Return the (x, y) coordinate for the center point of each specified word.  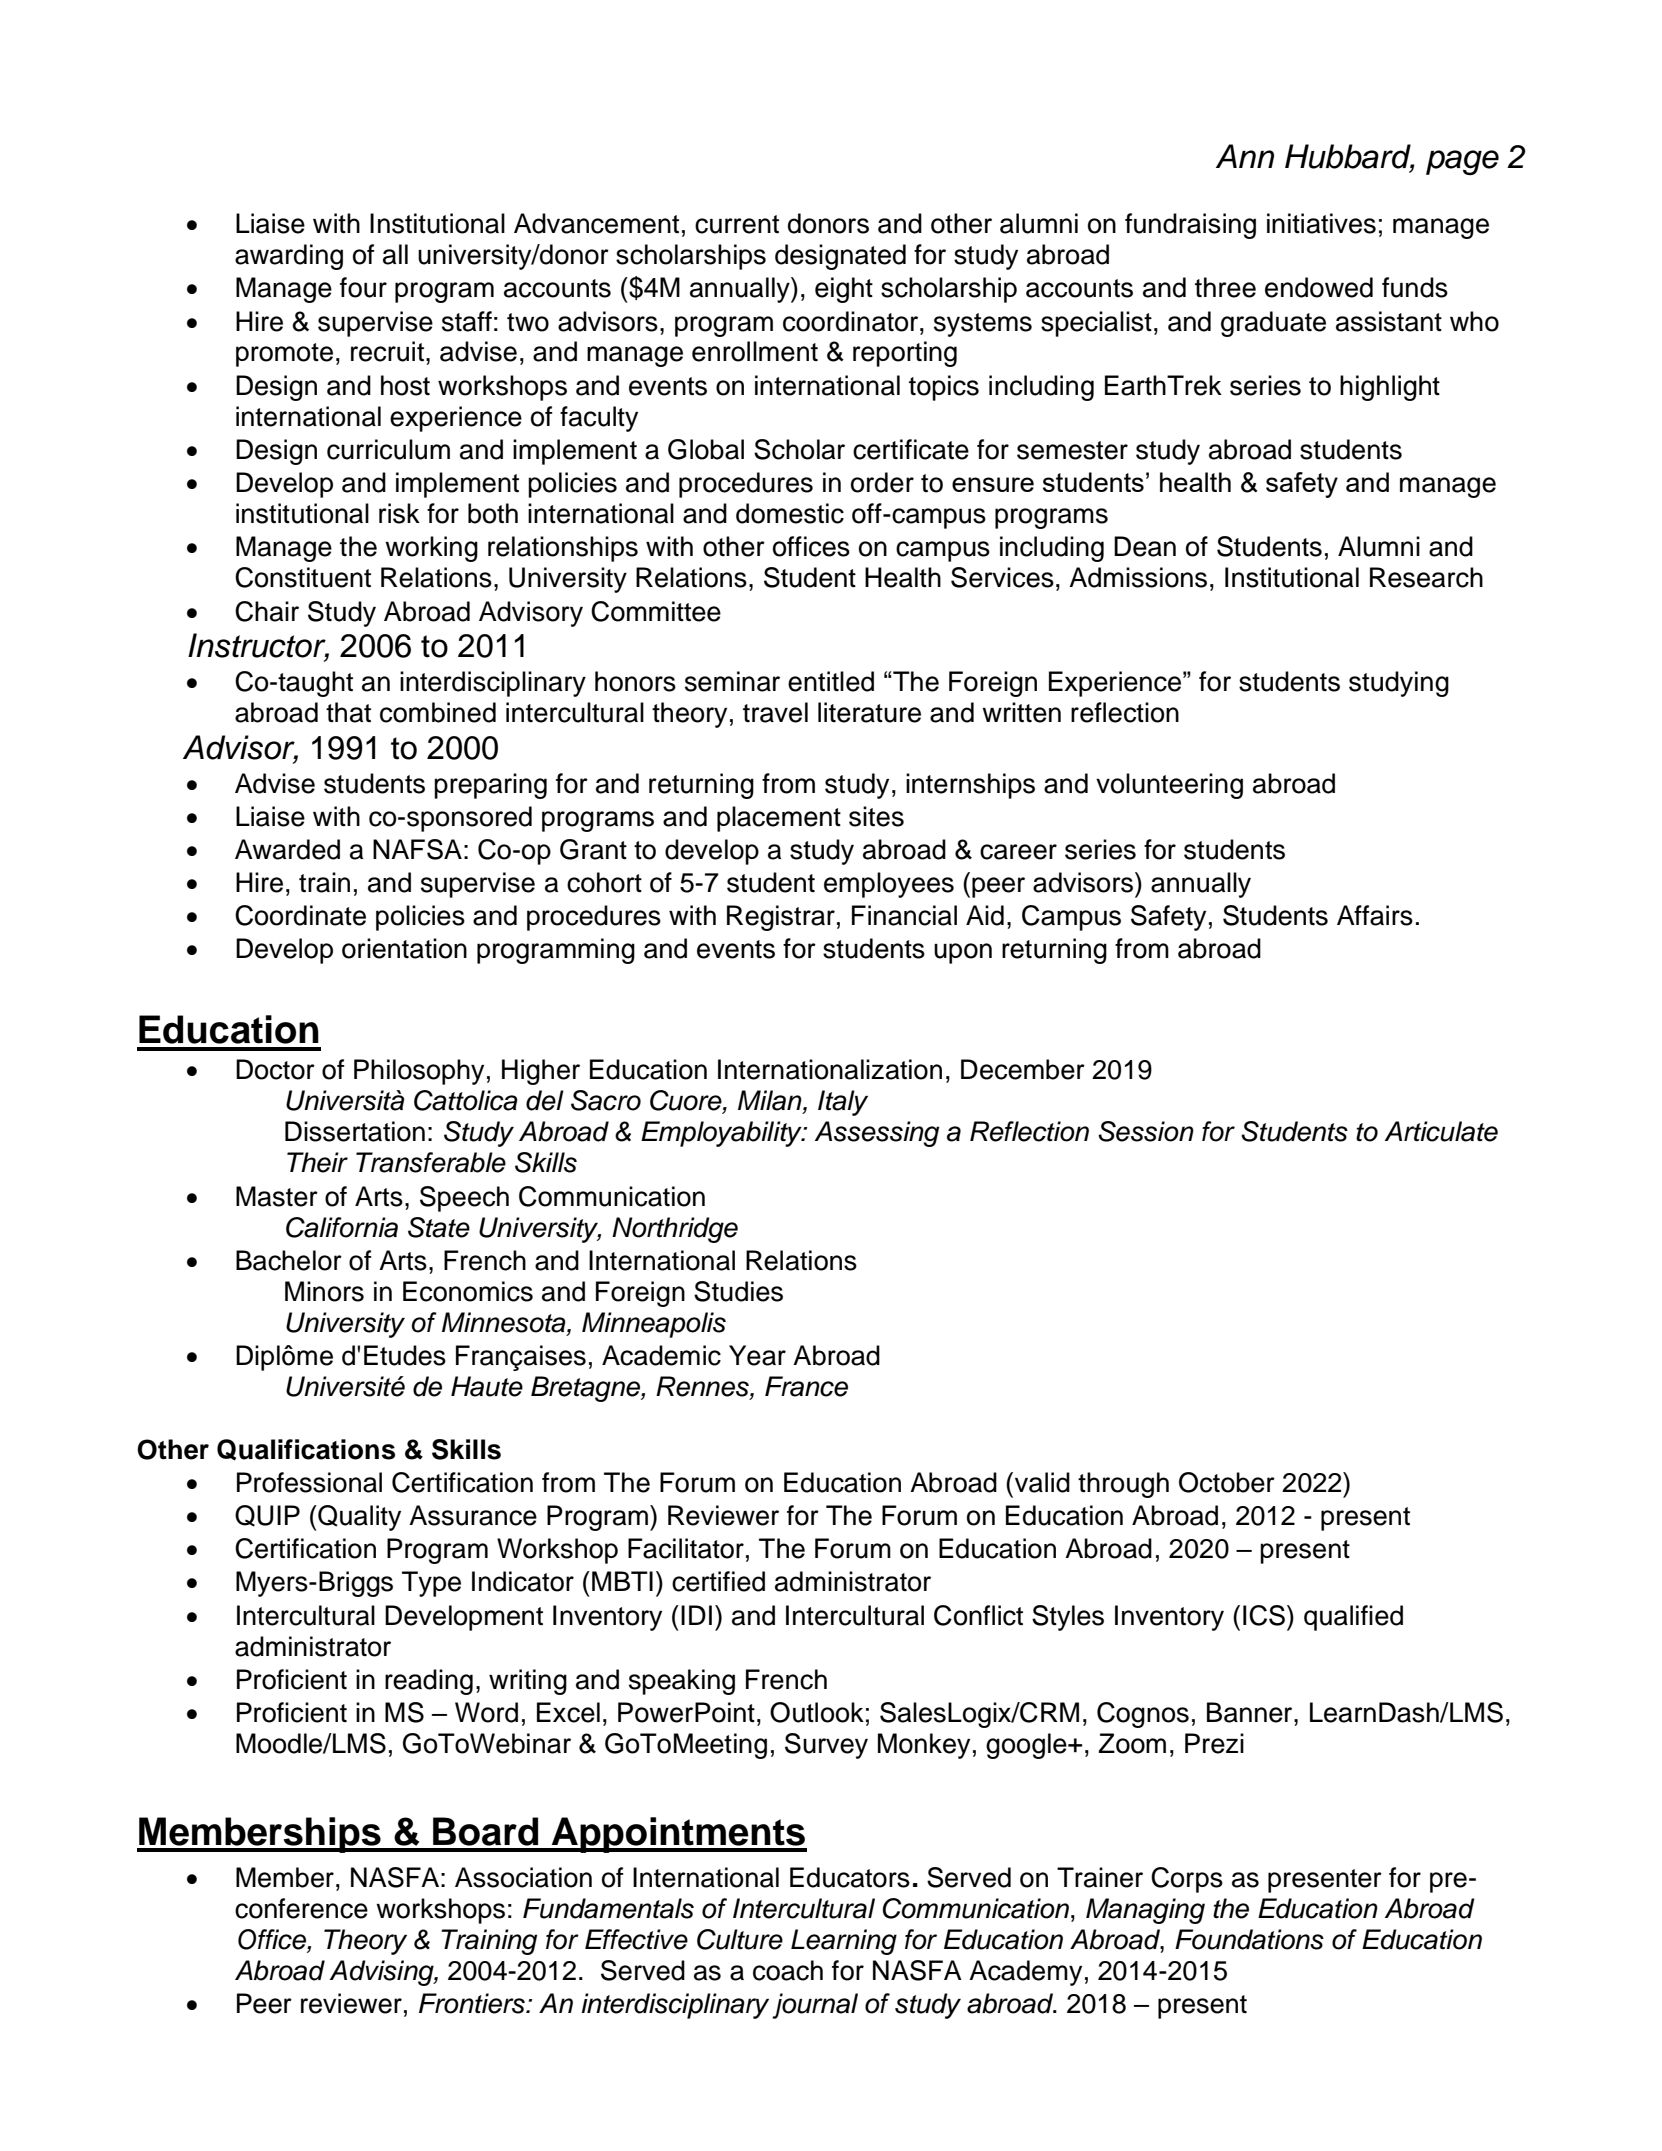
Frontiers (473, 2003)
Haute (487, 1386)
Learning (844, 1942)
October (1227, 1482)
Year (757, 1355)
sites (876, 816)
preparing (490, 786)
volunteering (1169, 786)
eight (844, 290)
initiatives (1321, 223)
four (363, 287)
